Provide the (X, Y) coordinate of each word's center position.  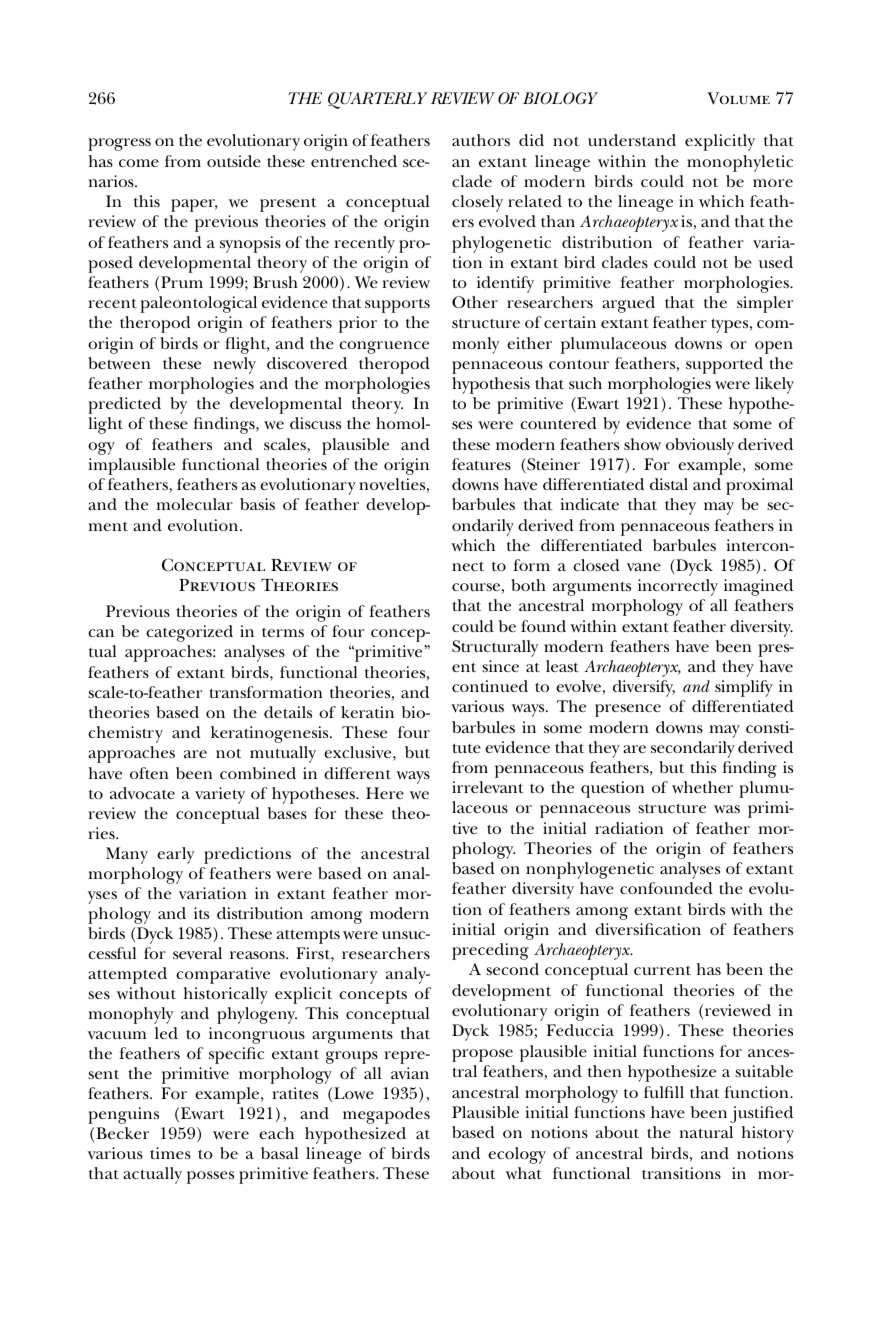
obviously (700, 446)
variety (220, 795)
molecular (195, 504)
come (139, 163)
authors (481, 140)
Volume (738, 98)
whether (702, 787)
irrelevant (488, 787)
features (481, 464)
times (170, 1153)
